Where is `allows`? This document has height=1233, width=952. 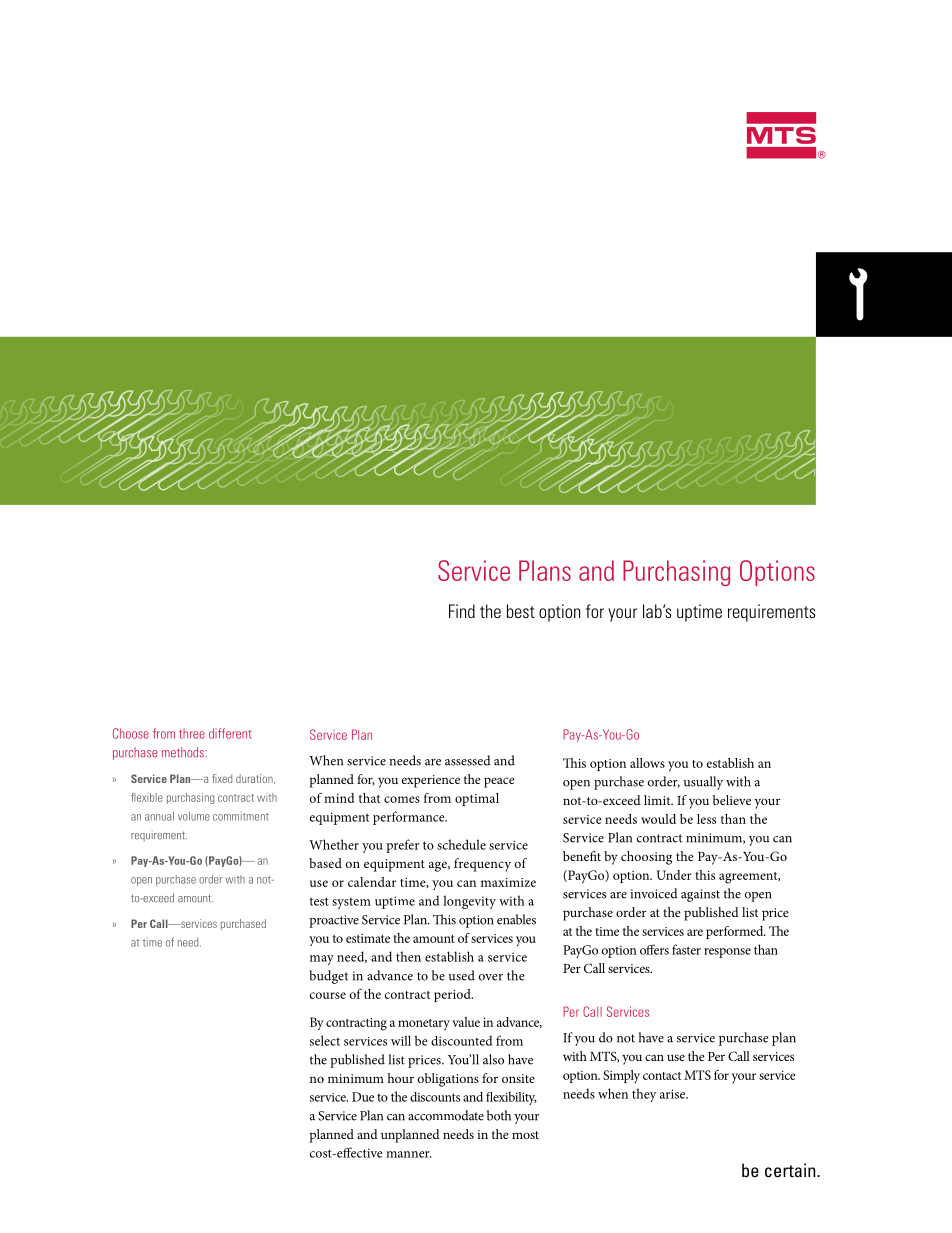
allows is located at coordinates (647, 763).
